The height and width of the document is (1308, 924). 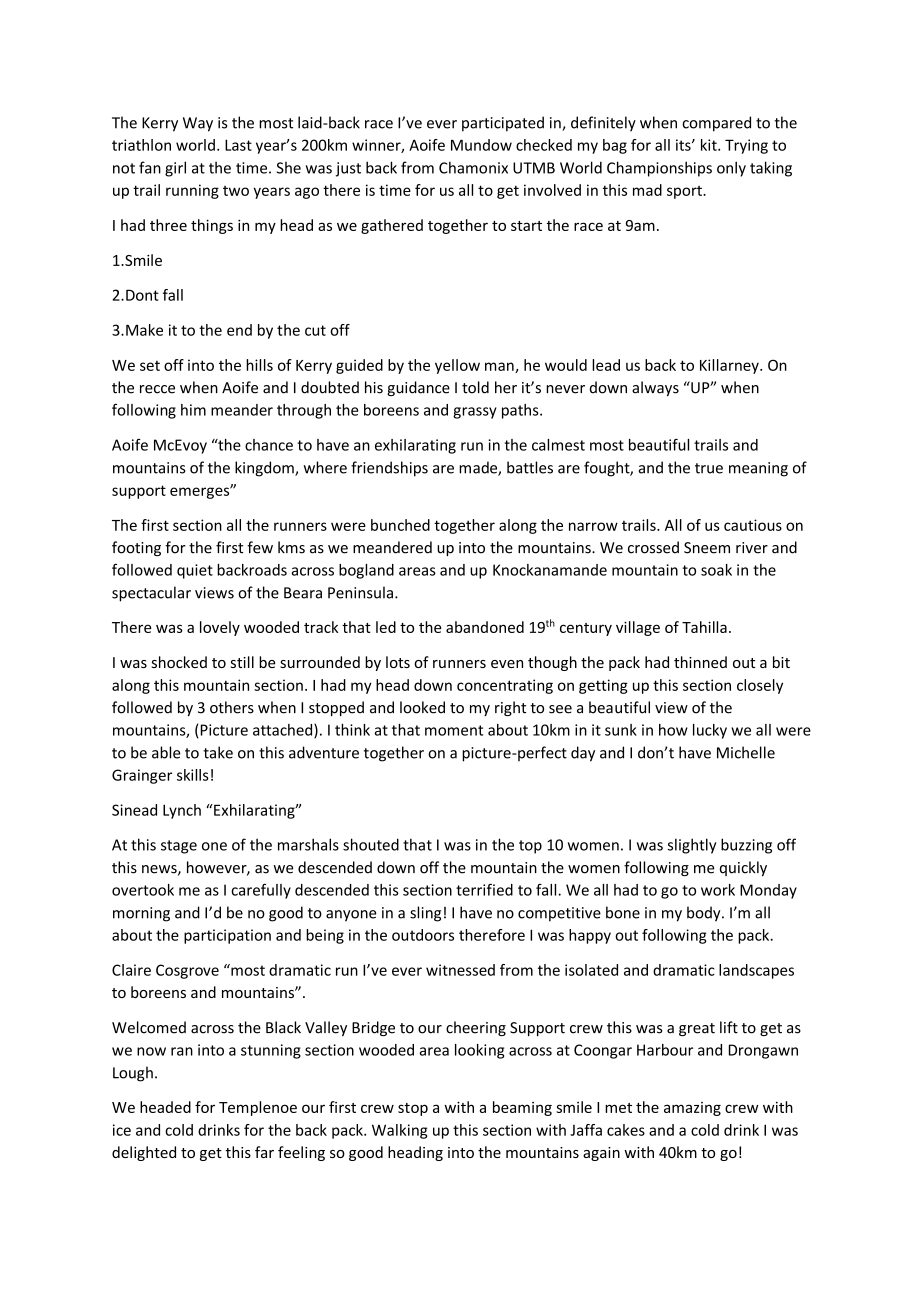 I want to click on Killarney, so click(x=730, y=366).
